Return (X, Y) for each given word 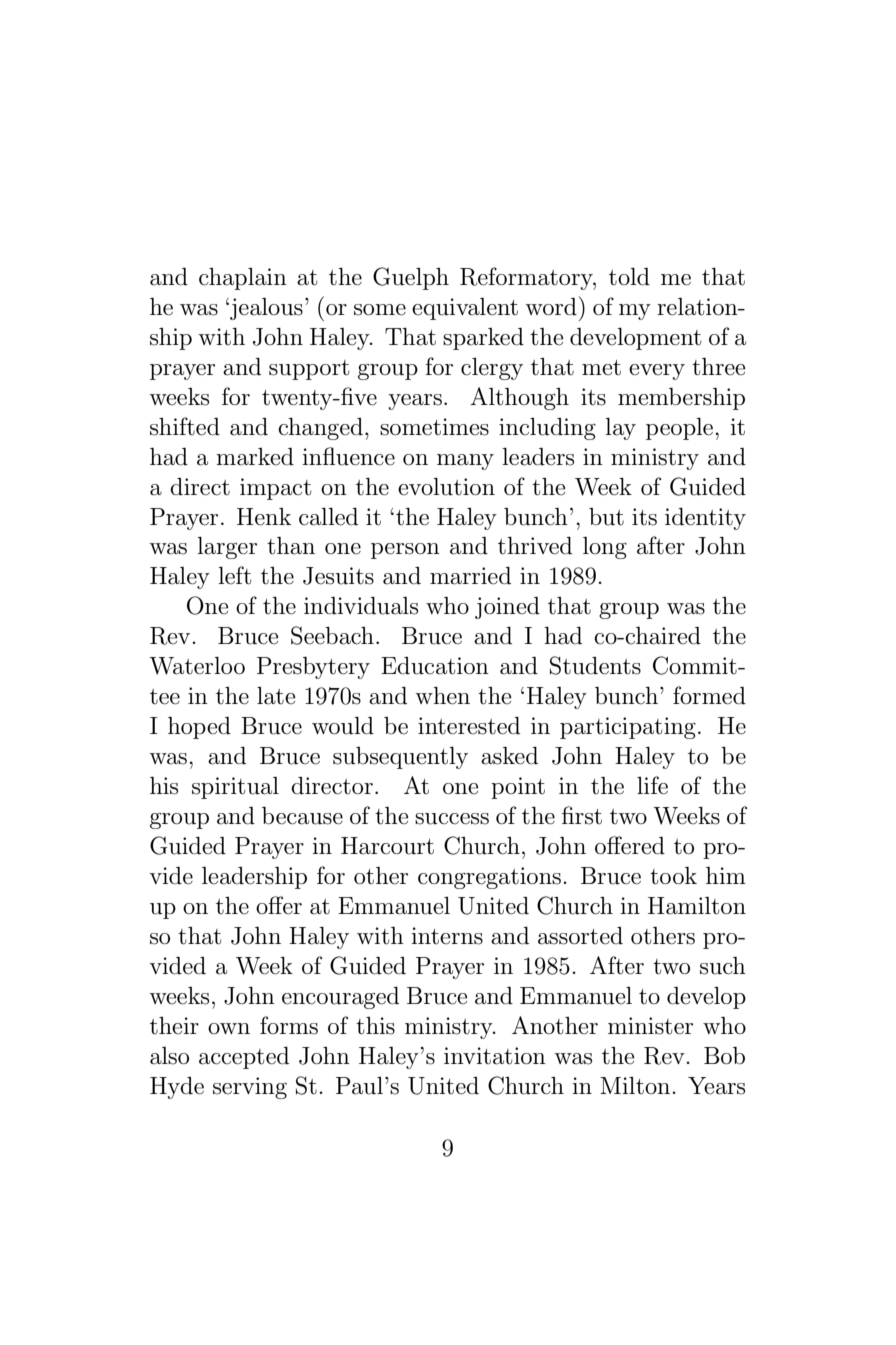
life (652, 785)
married (470, 576)
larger (227, 548)
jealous (265, 309)
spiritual (235, 788)
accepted (244, 1058)
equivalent (465, 309)
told (629, 277)
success (452, 819)
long (605, 548)
